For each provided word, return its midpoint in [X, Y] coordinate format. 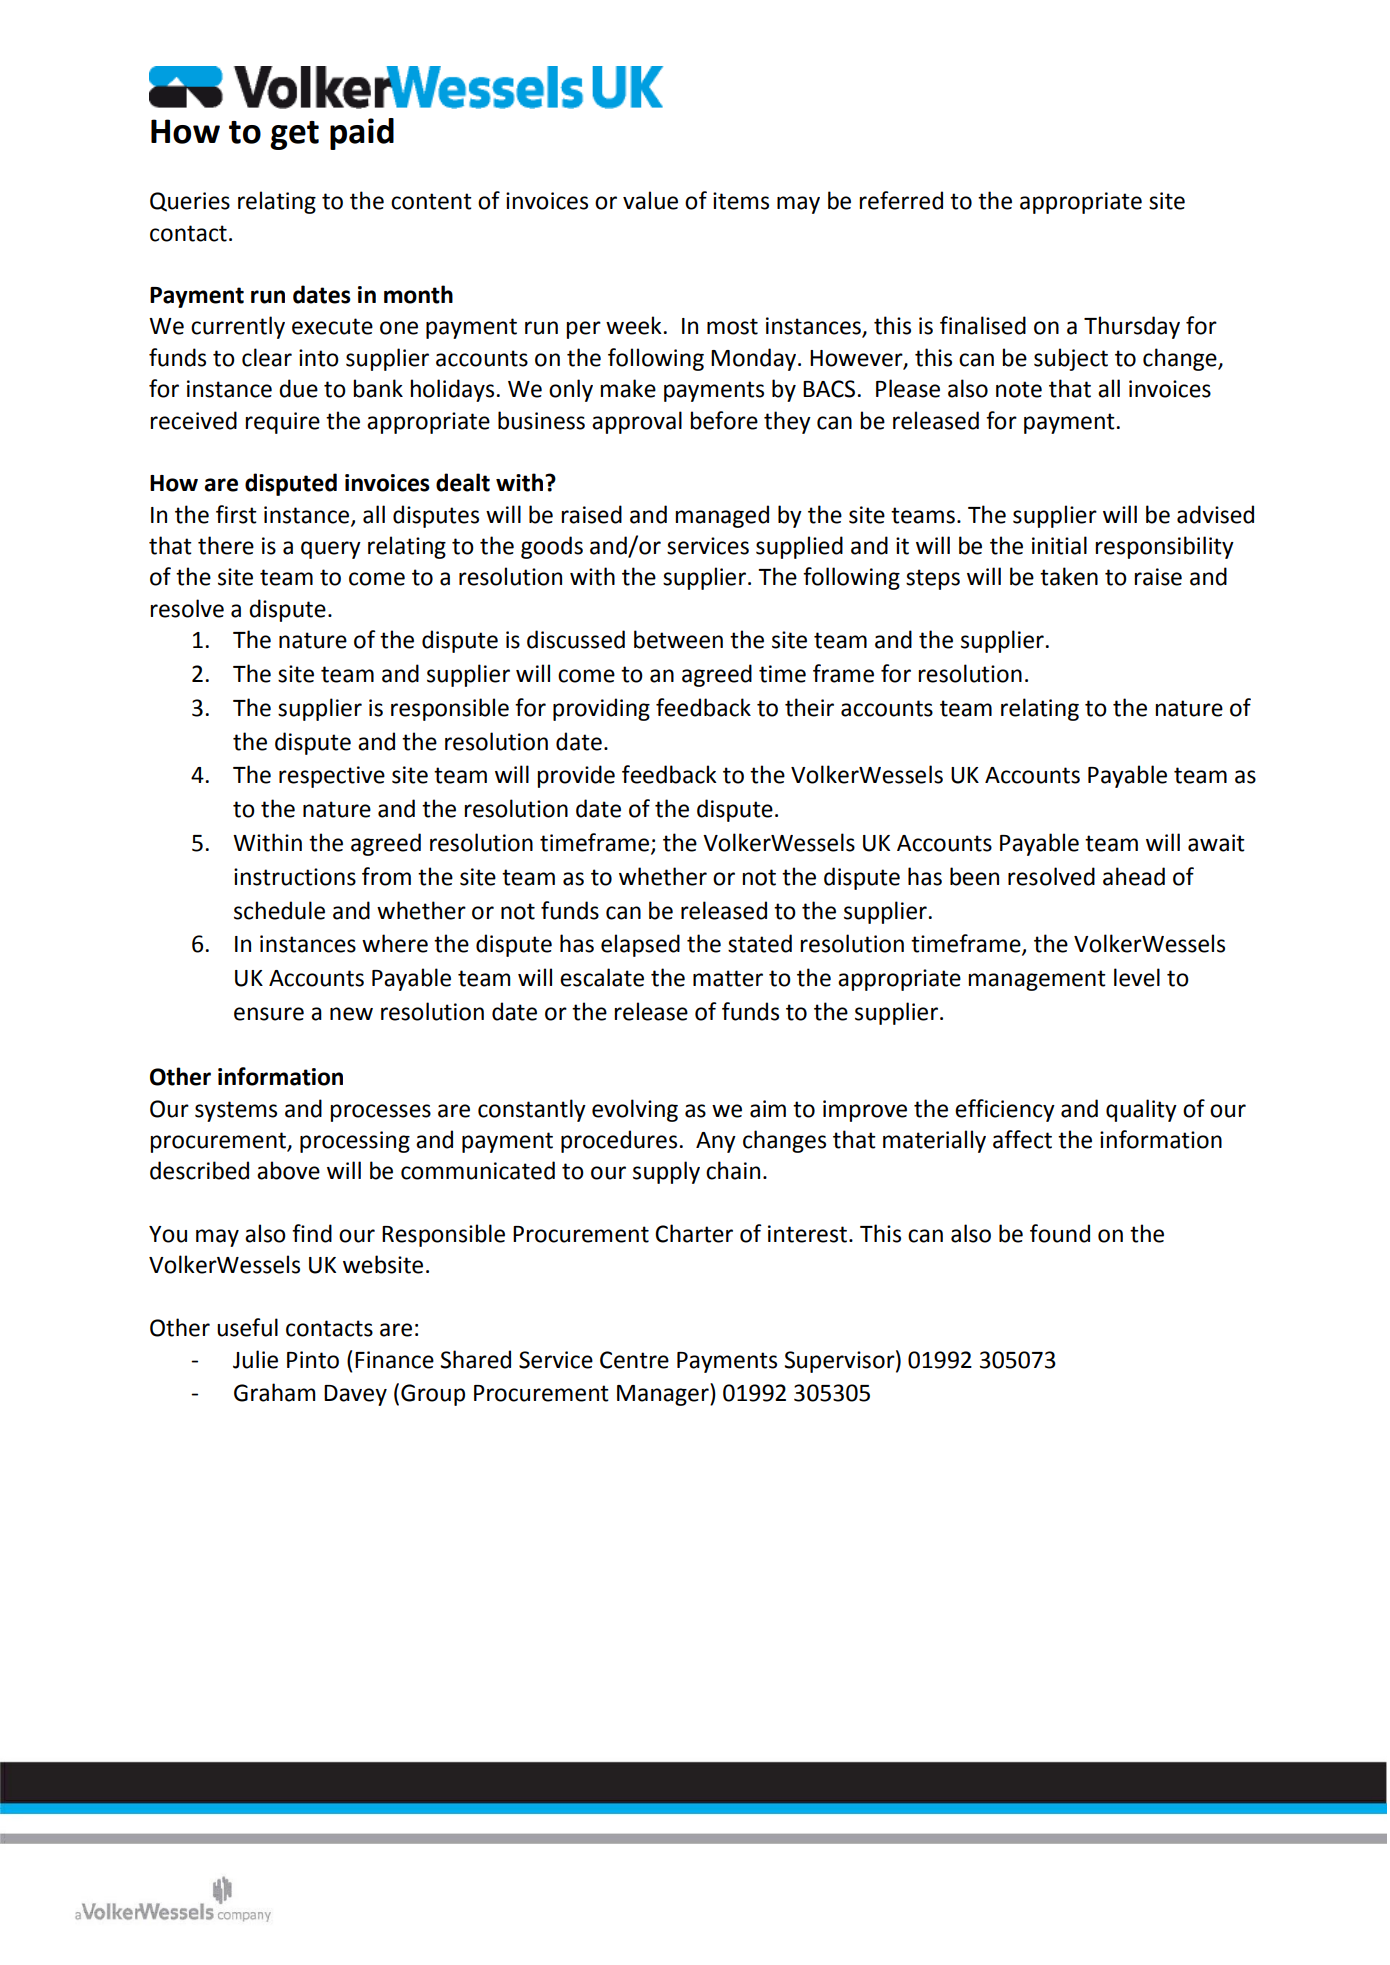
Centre [634, 1360]
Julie [255, 1359]
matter [728, 978]
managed [722, 516]
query [331, 550]
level [1137, 977]
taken [1069, 576]
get [294, 135]
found [1060, 1233]
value [650, 200]
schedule [279, 910]
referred [901, 200]
